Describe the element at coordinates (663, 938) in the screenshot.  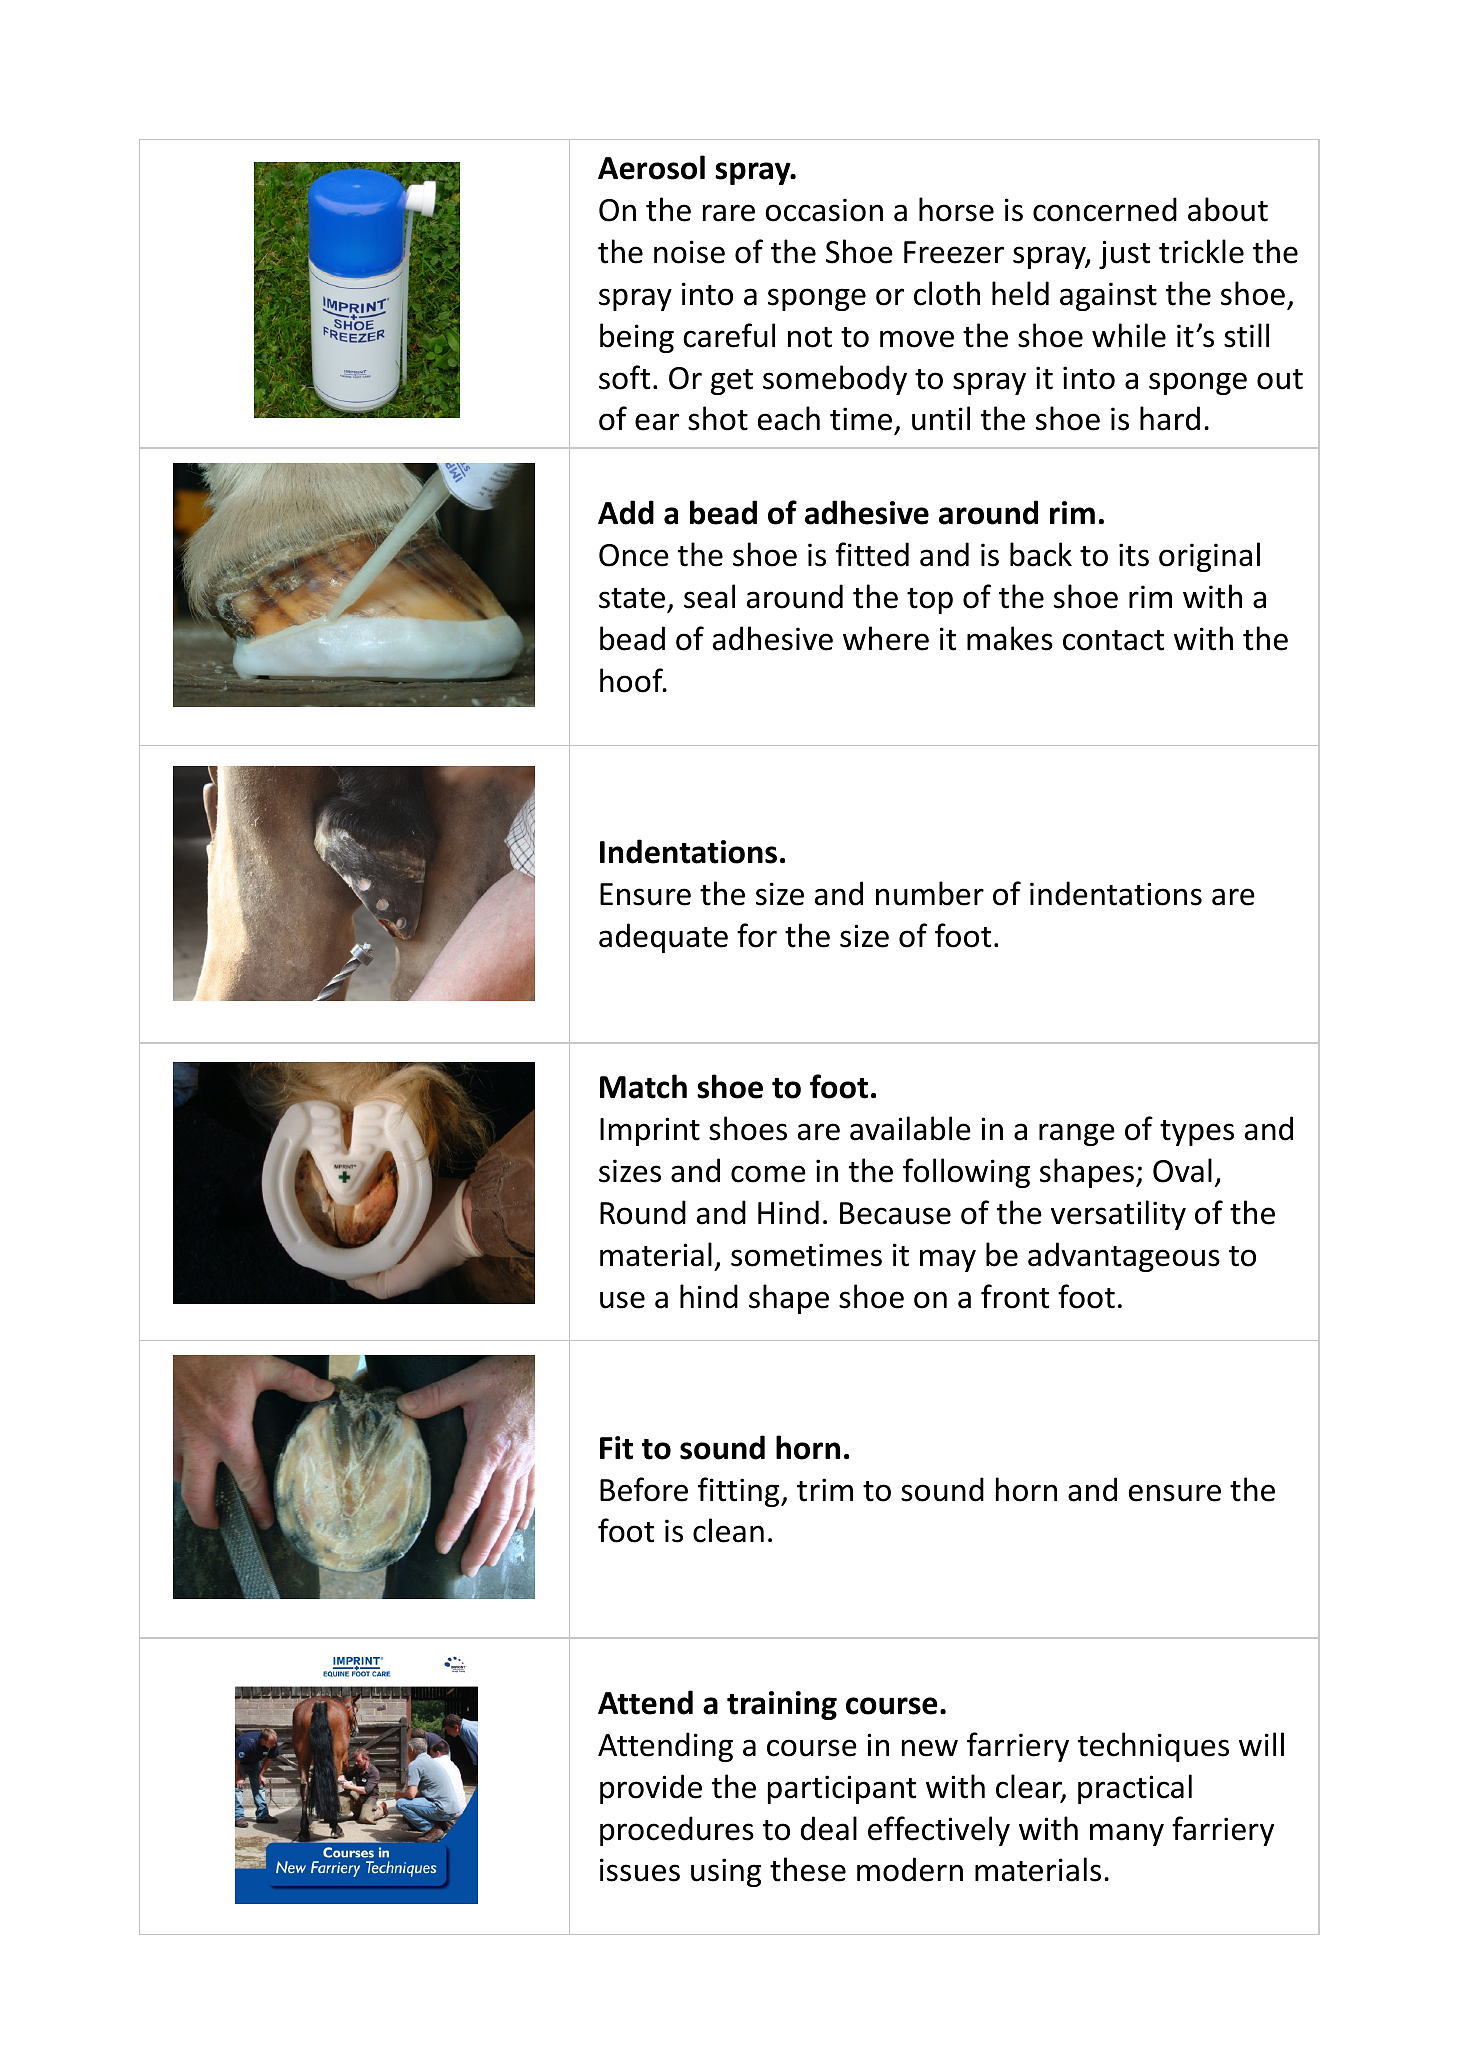
I see `adequate` at that location.
